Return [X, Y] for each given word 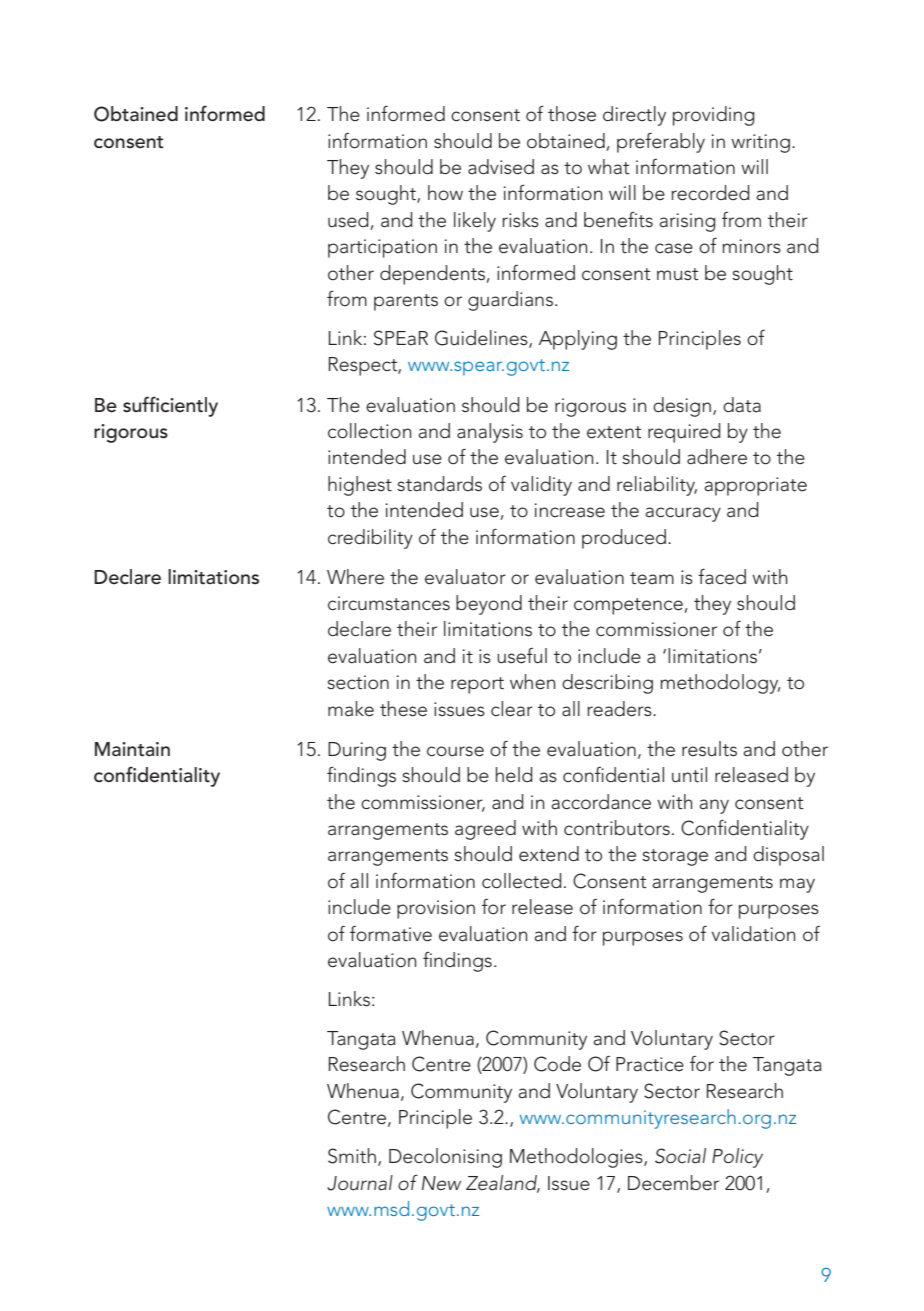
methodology [720, 684]
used [349, 221]
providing [714, 116]
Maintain [132, 749]
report [477, 685]
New [441, 1183]
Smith [352, 1156]
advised [501, 167]
